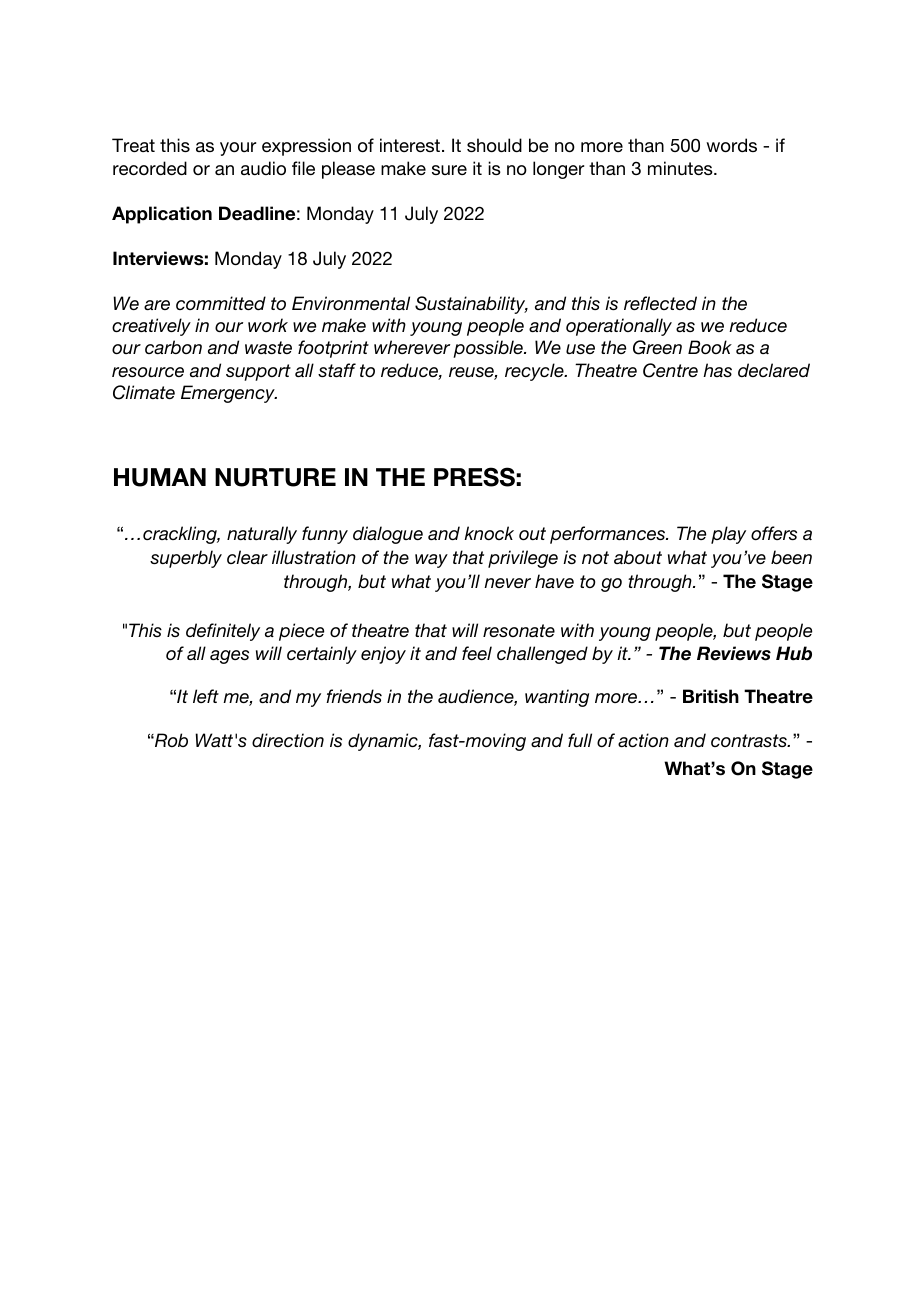  I want to click on minutes, so click(681, 168).
